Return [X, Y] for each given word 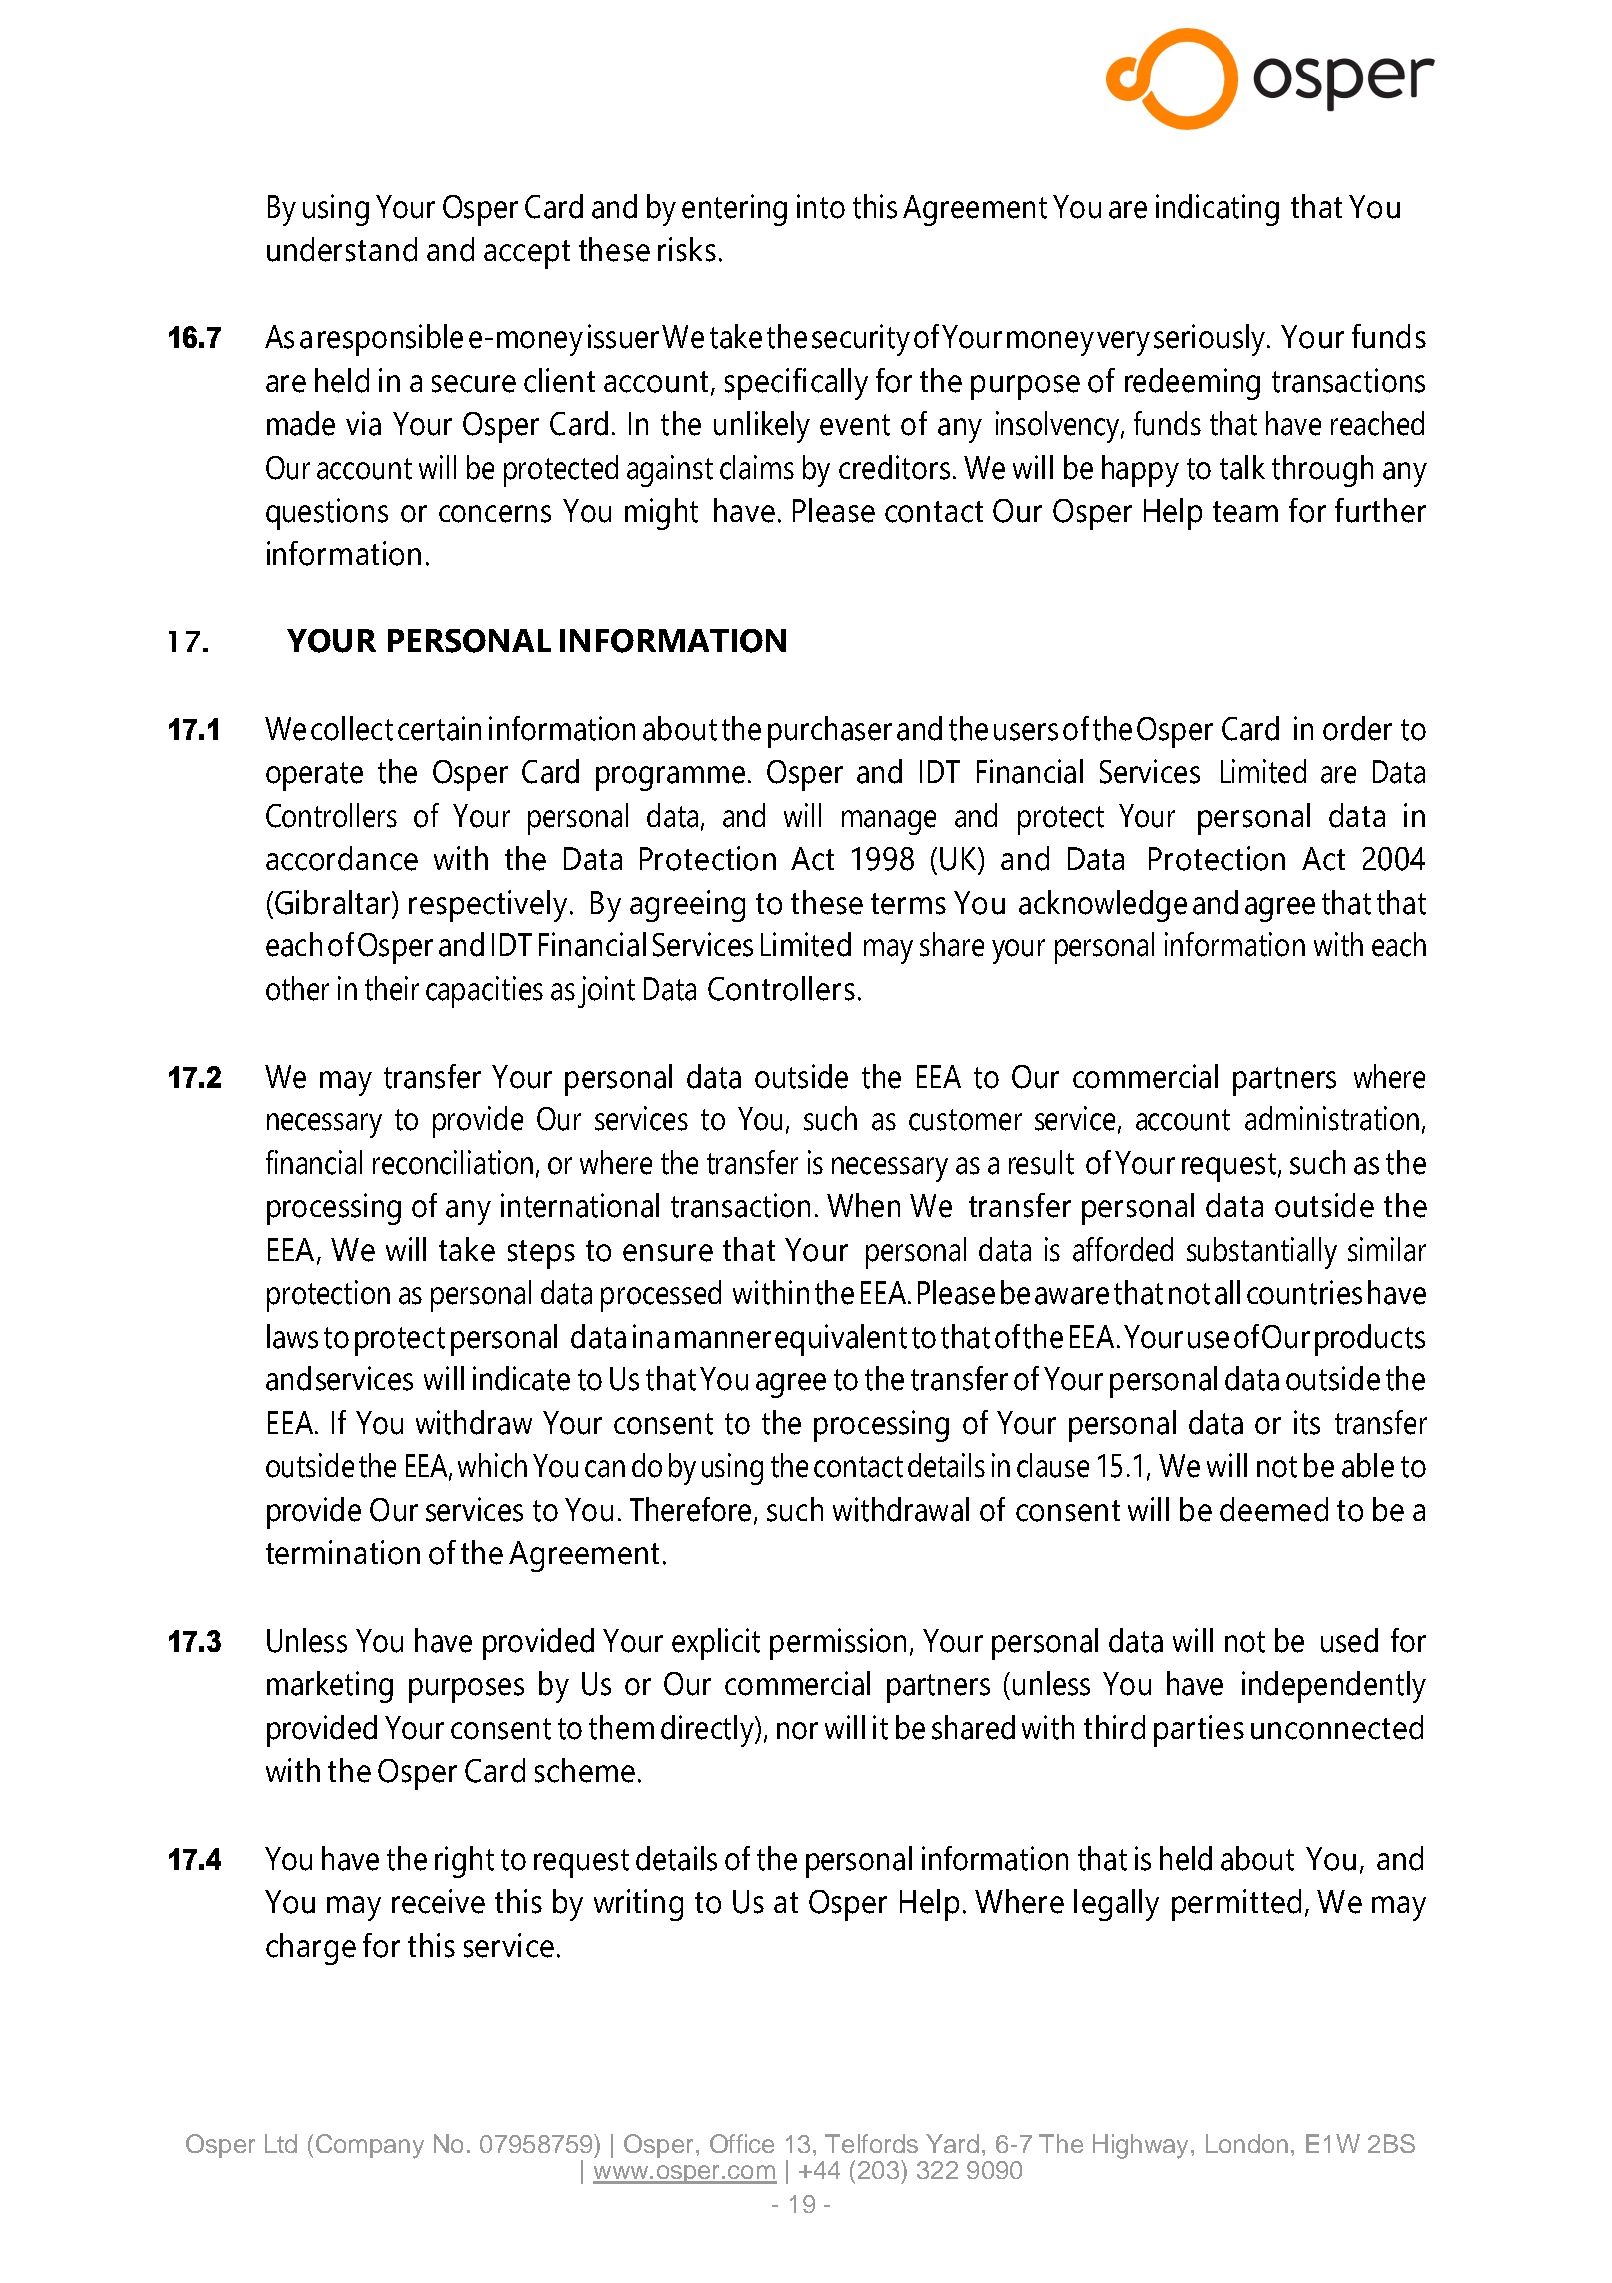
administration [1332, 1118]
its [1307, 1422]
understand [342, 249]
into [821, 206]
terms [908, 904]
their [392, 988]
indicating [1217, 210]
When [863, 1205]
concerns [495, 514]
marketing [330, 1687]
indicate [521, 1378]
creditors [894, 467]
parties [1199, 1731]
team [1245, 512]
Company [370, 2146]
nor [797, 1731]
